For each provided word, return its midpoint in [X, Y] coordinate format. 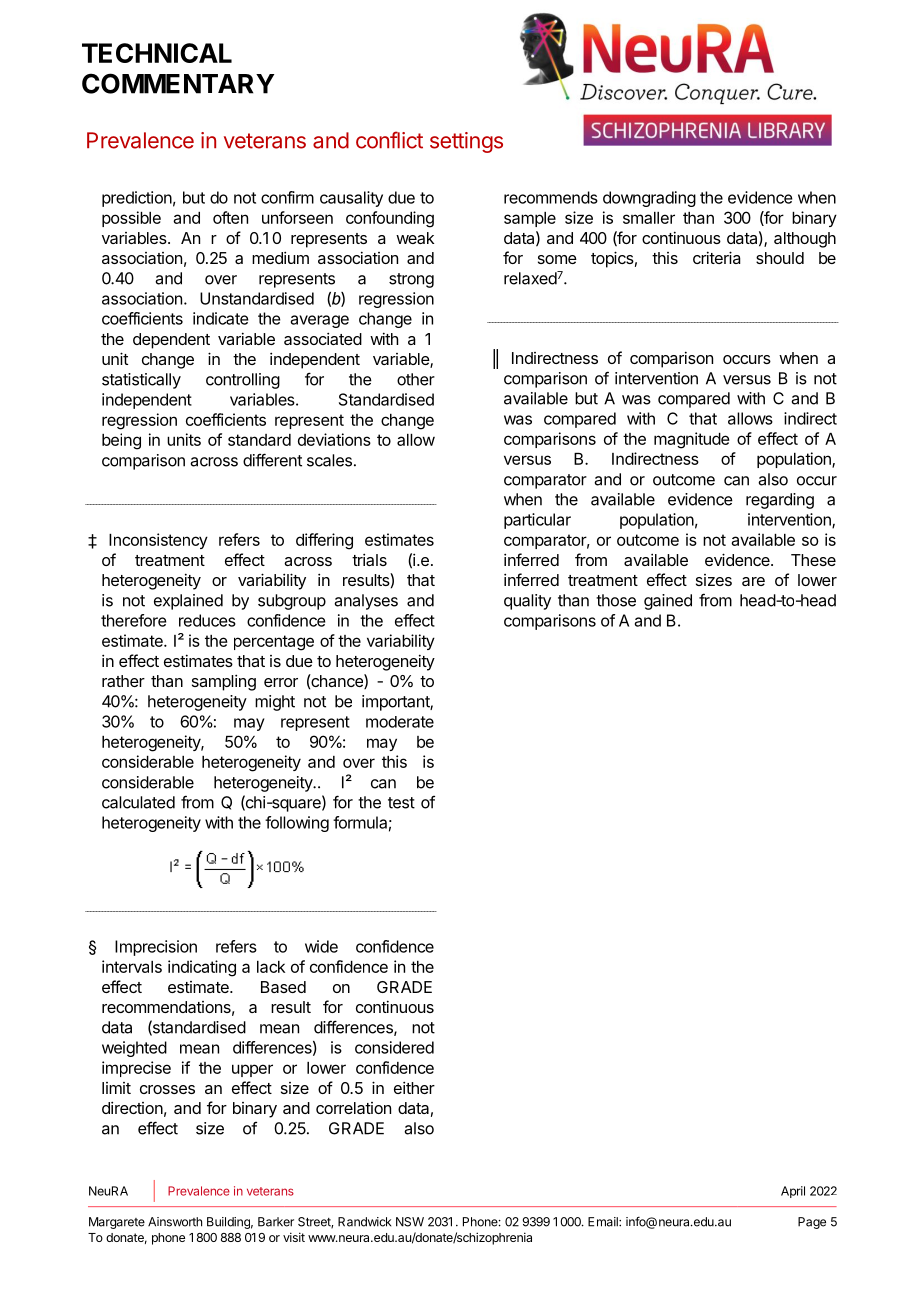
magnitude [692, 440]
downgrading [649, 199]
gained [668, 602]
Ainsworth [175, 1222]
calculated [138, 802]
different [272, 460]
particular [537, 521]
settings [466, 142]
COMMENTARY [178, 83]
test [401, 803]
